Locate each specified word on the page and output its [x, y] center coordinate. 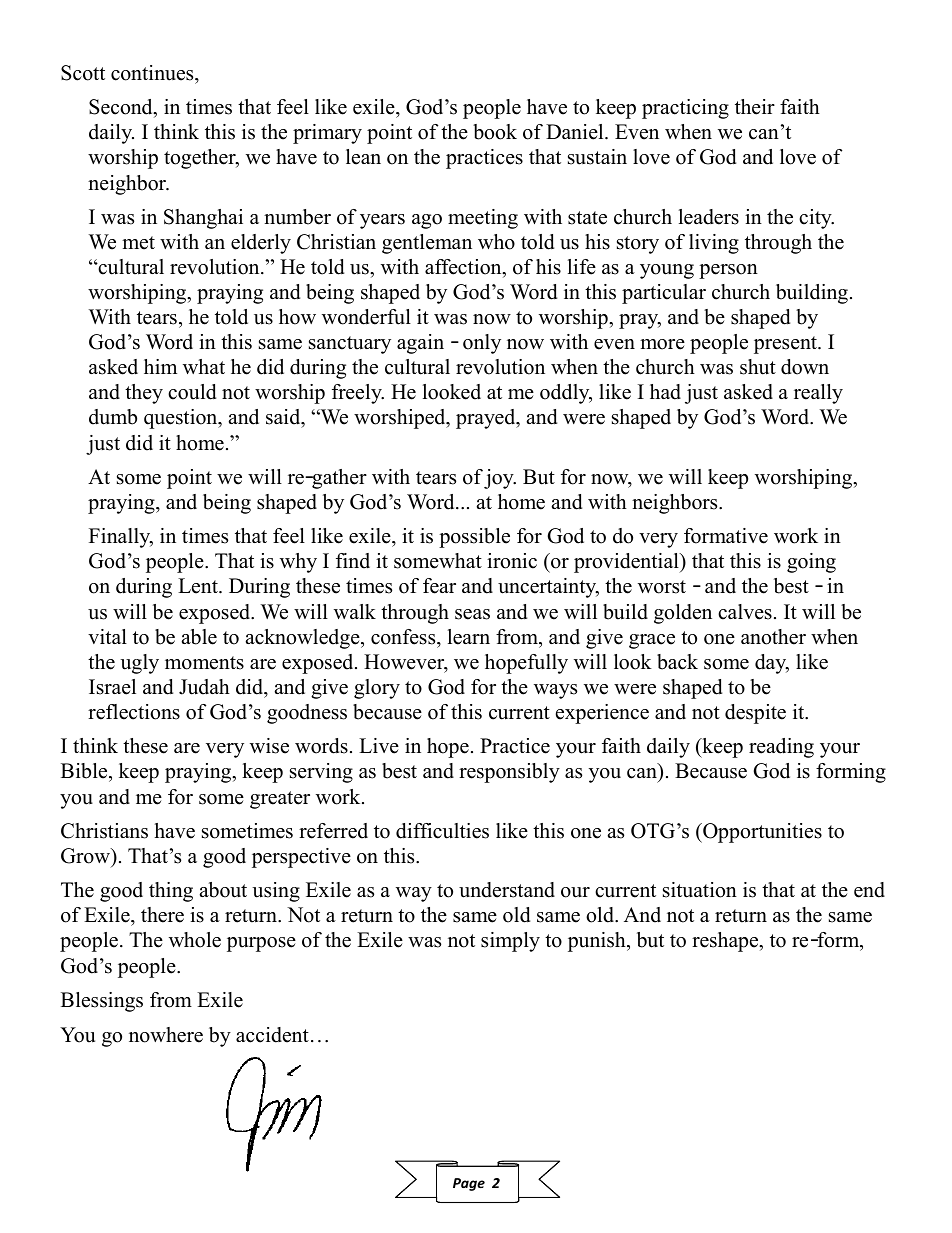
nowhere [166, 1035]
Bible [85, 772]
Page [469, 1184]
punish [598, 942]
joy [500, 479]
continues [153, 74]
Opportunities [761, 833]
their [755, 107]
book [495, 132]
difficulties [442, 831]
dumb [113, 417]
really [818, 394]
